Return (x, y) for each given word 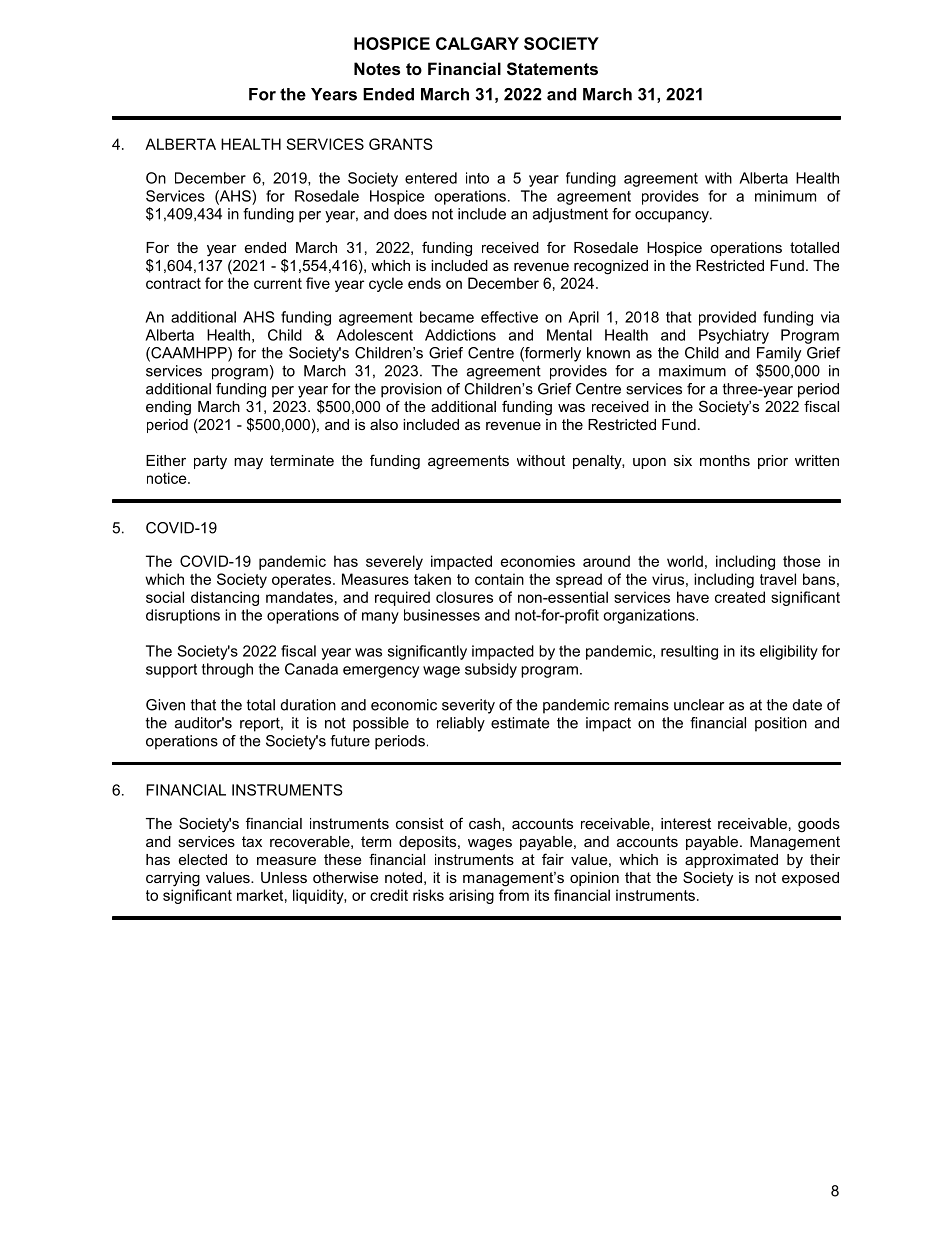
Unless (284, 877)
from (514, 895)
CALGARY (477, 43)
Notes (377, 68)
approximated (731, 861)
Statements (552, 69)
